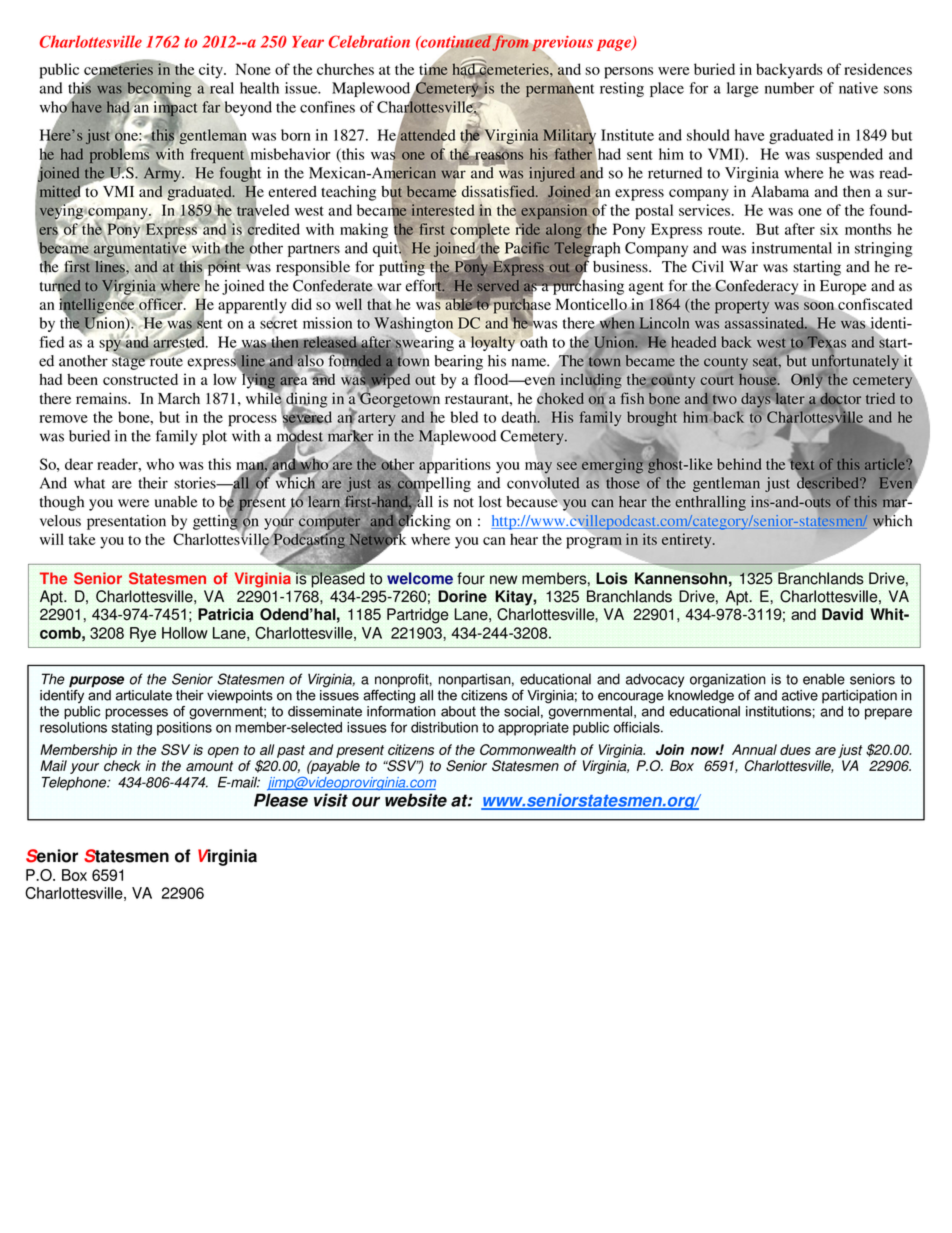 This screenshot has width=952, height=1233. What do you see at coordinates (180, 342) in the screenshot?
I see `arrested` at bounding box center [180, 342].
